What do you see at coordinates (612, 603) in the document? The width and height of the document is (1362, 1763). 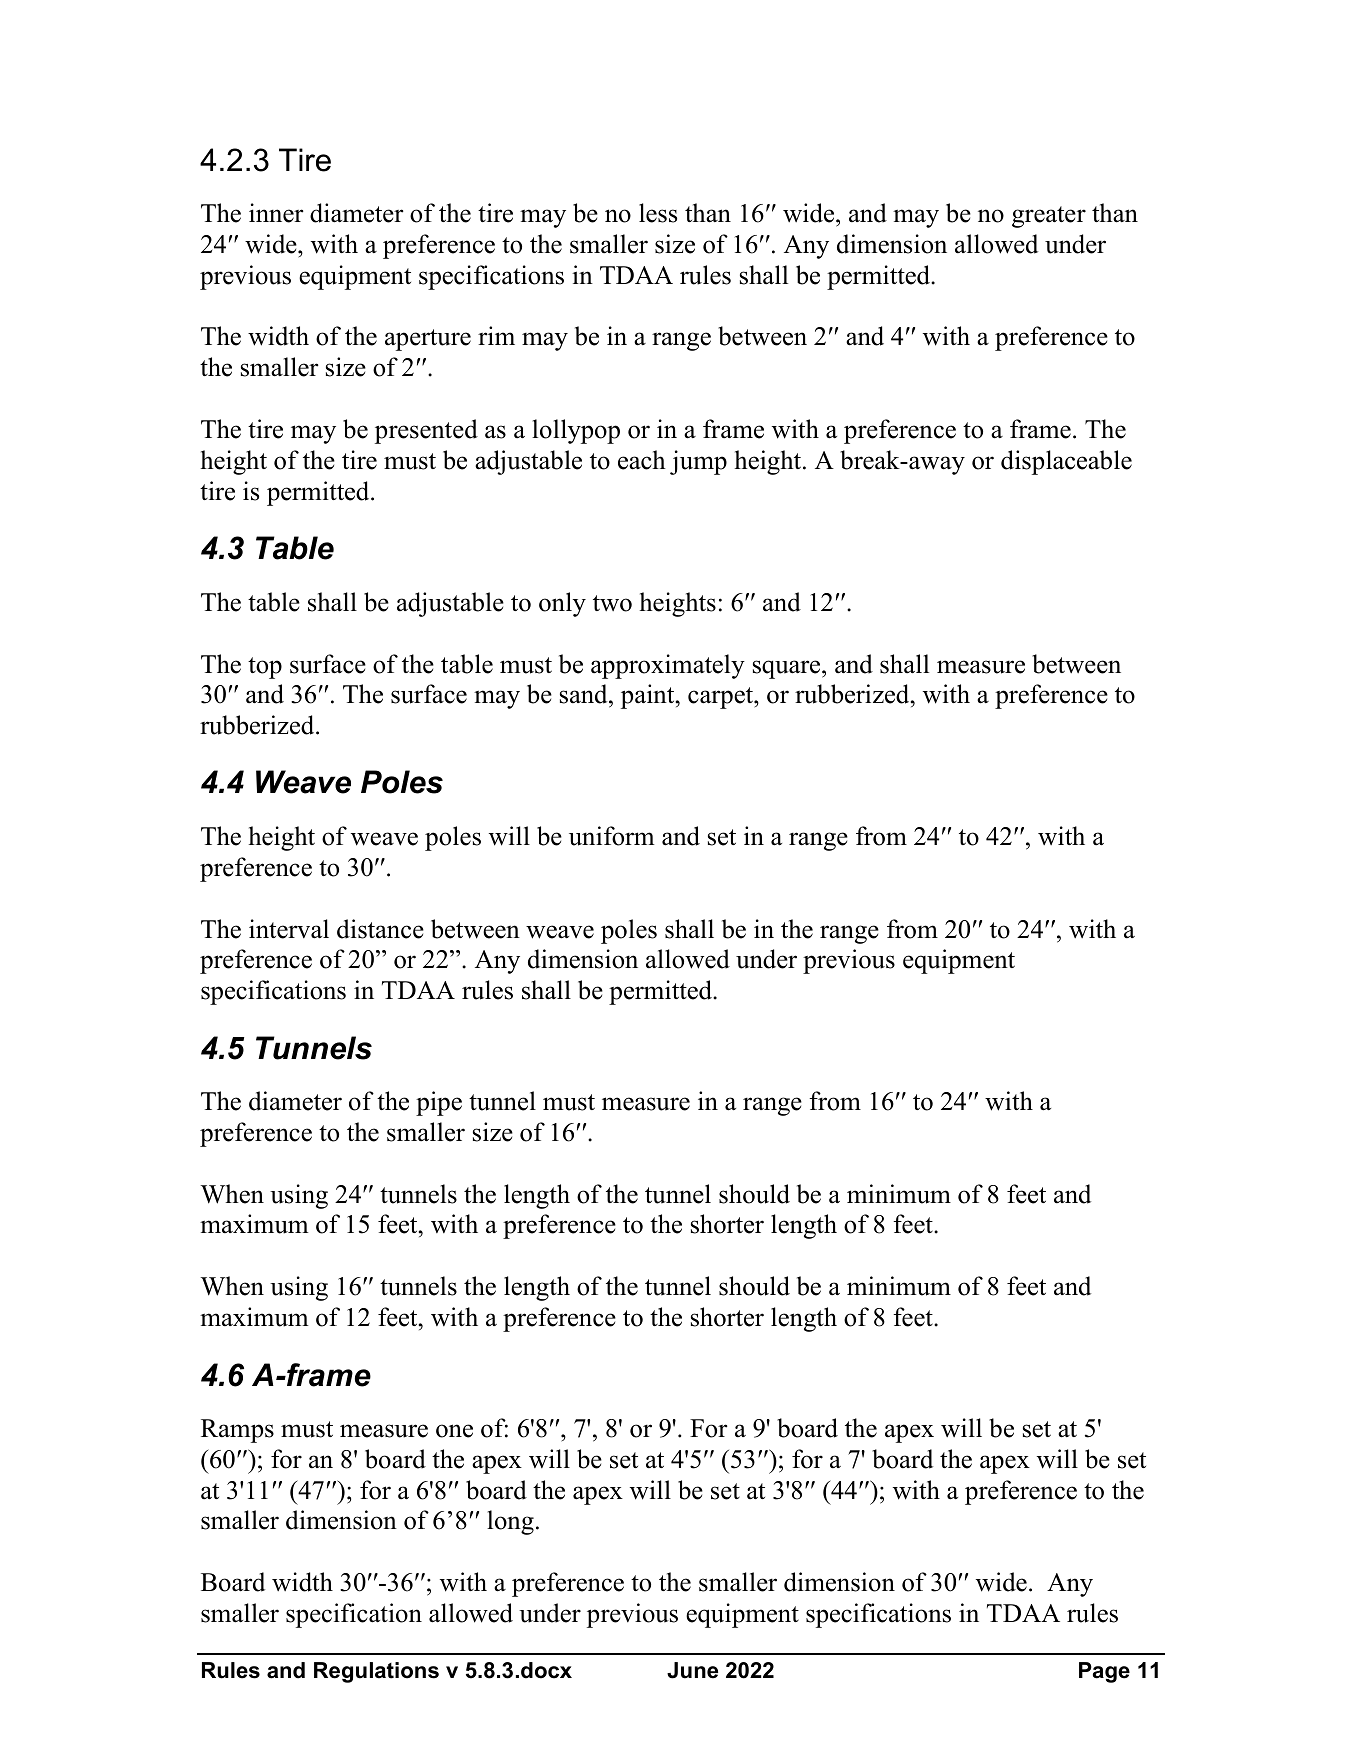 I see `two` at bounding box center [612, 603].
